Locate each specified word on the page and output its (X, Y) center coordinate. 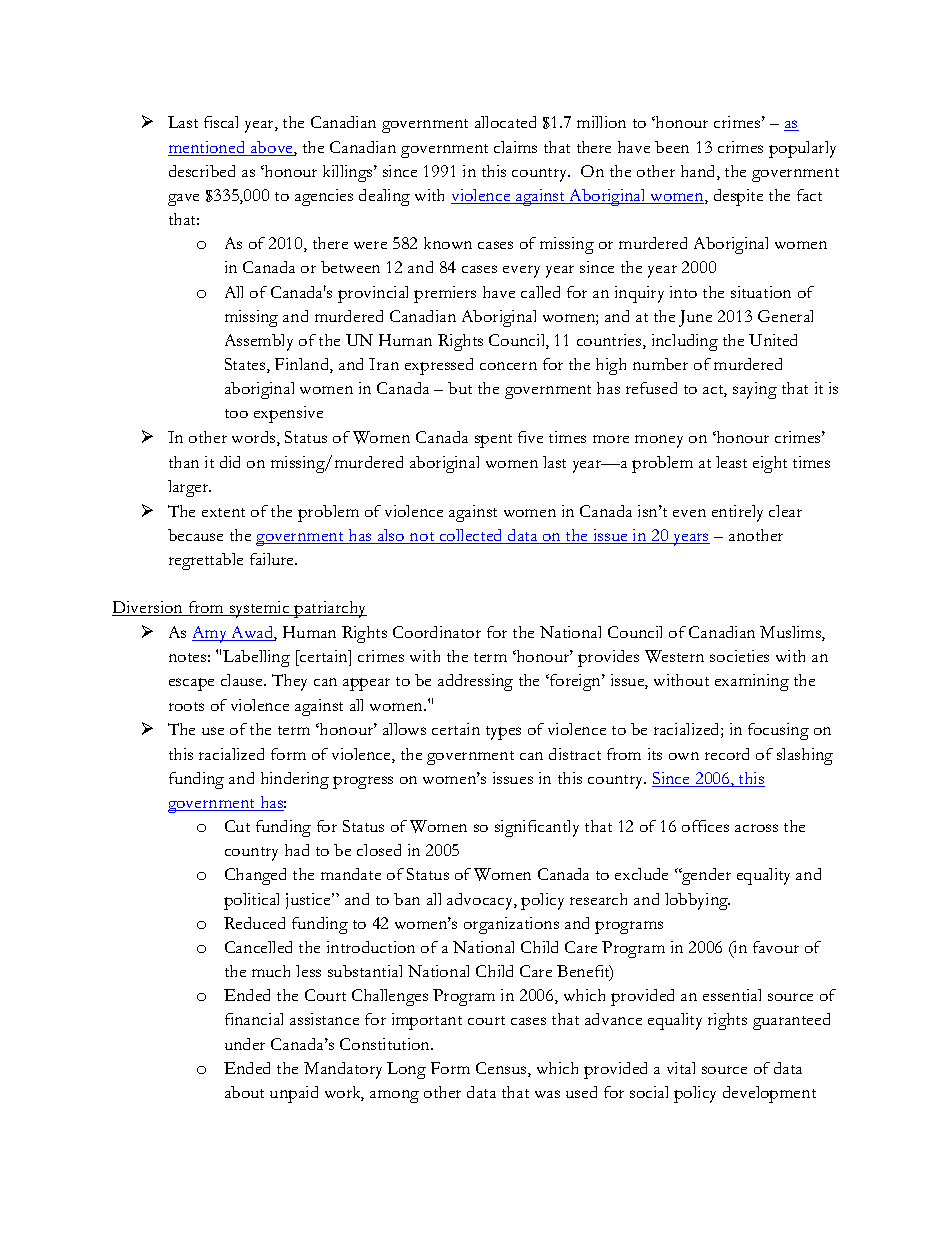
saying (755, 390)
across (756, 828)
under (245, 1044)
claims (515, 147)
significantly (537, 828)
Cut (237, 826)
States (246, 365)
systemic (260, 609)
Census (502, 1069)
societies (739, 656)
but (460, 388)
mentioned (208, 148)
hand (699, 172)
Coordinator (437, 632)
